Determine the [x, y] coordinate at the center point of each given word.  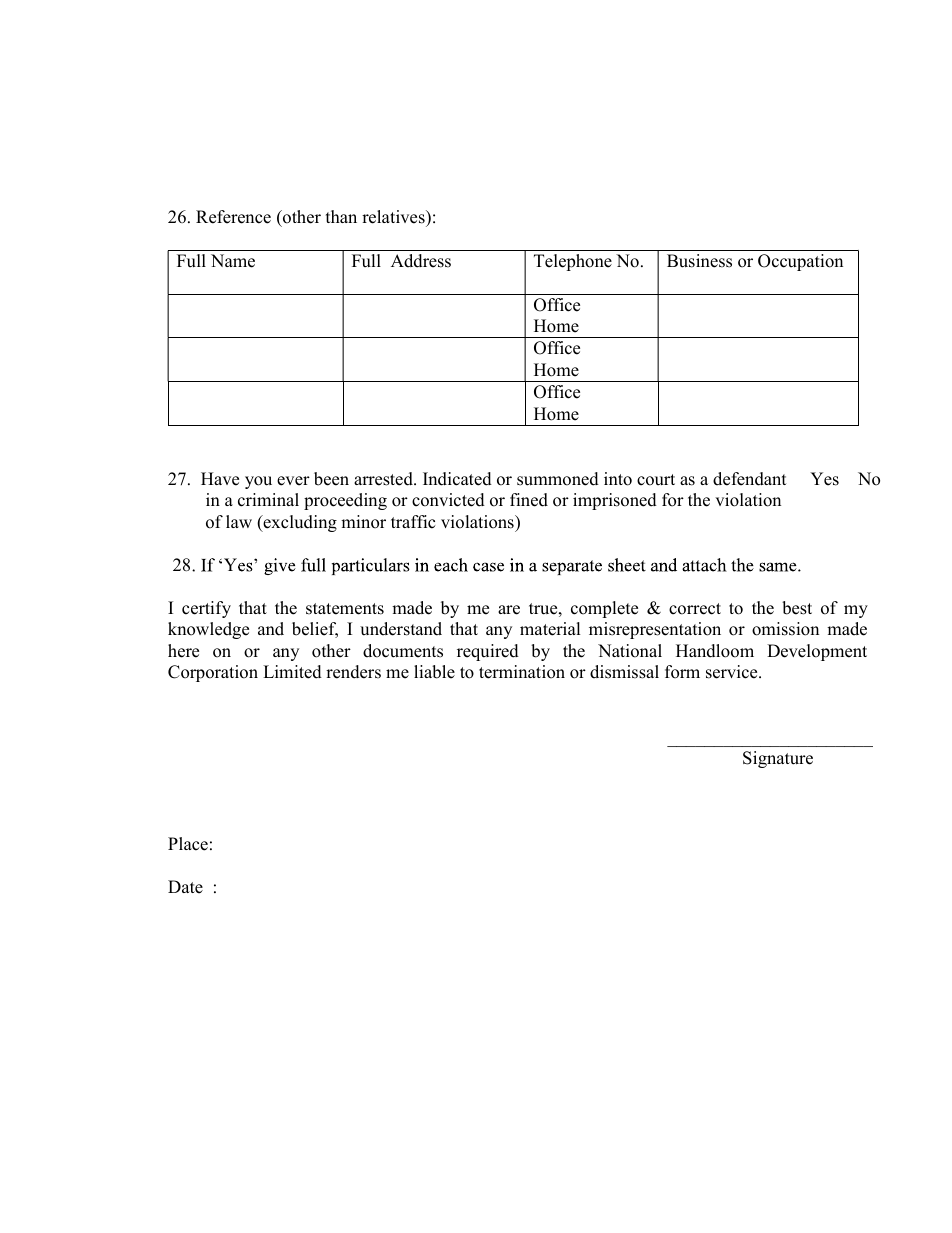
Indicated [457, 479]
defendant [750, 479]
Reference [233, 217]
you [258, 482]
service [733, 672]
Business [699, 261]
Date [185, 887]
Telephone [573, 262]
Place [188, 844]
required [488, 652]
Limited [292, 672]
